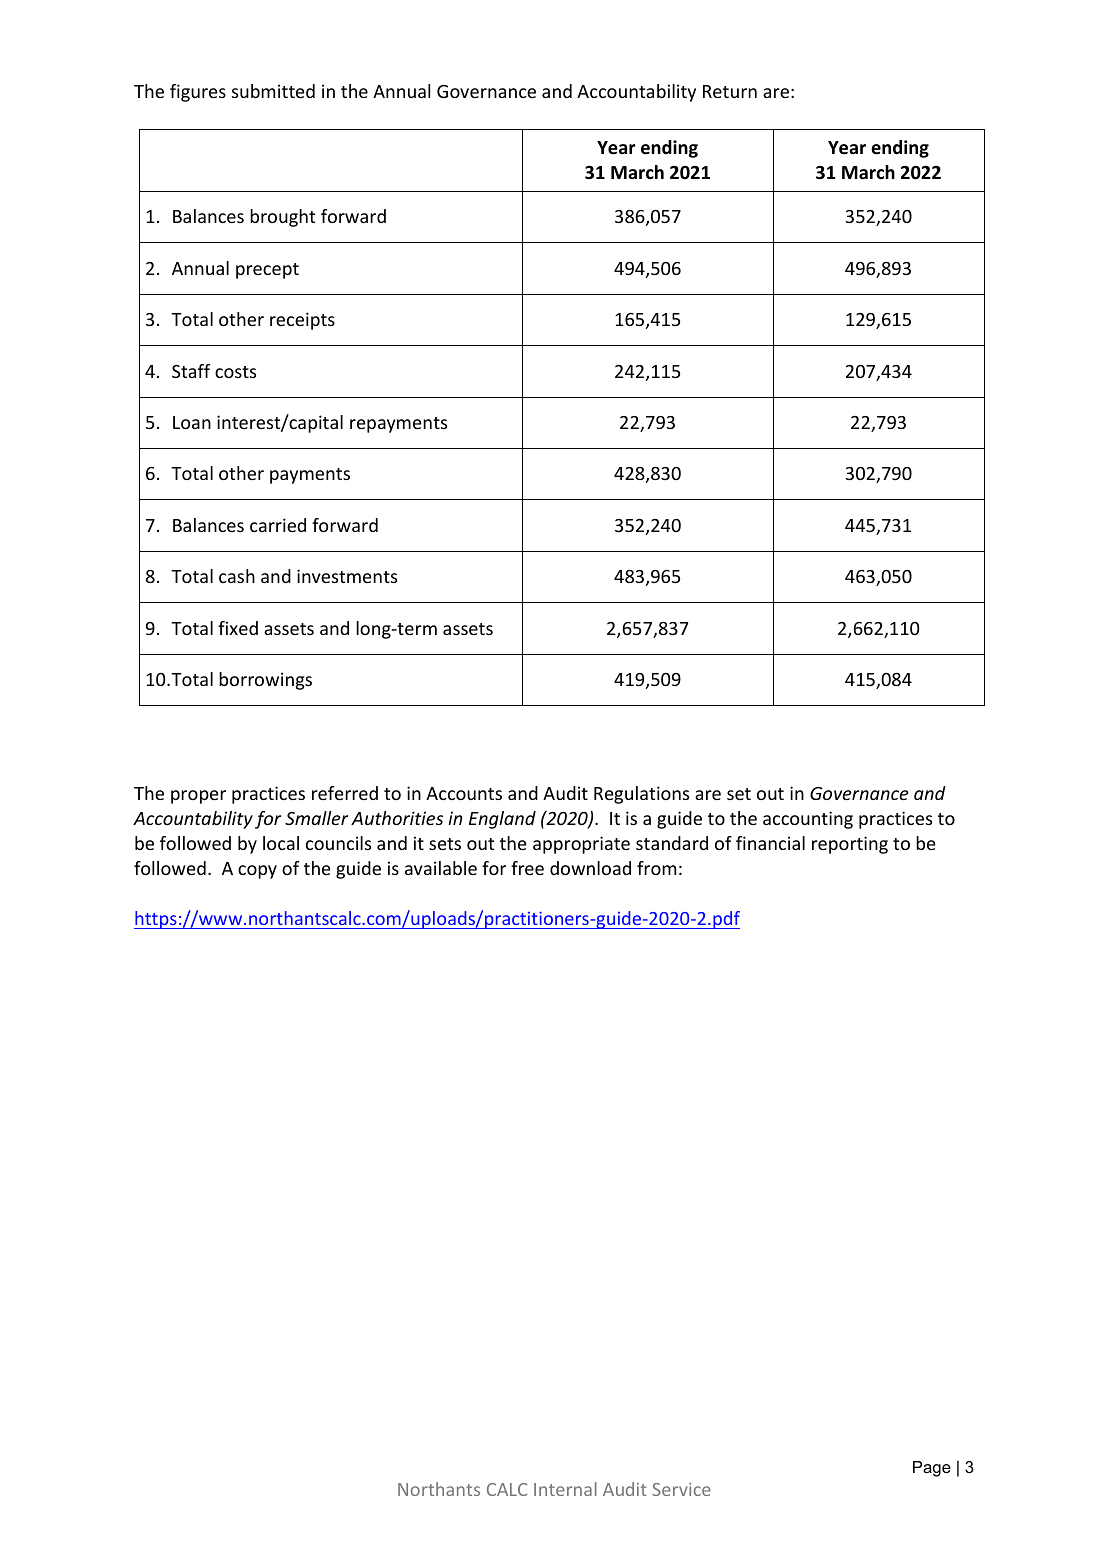  I want to click on Service, so click(681, 1489).
